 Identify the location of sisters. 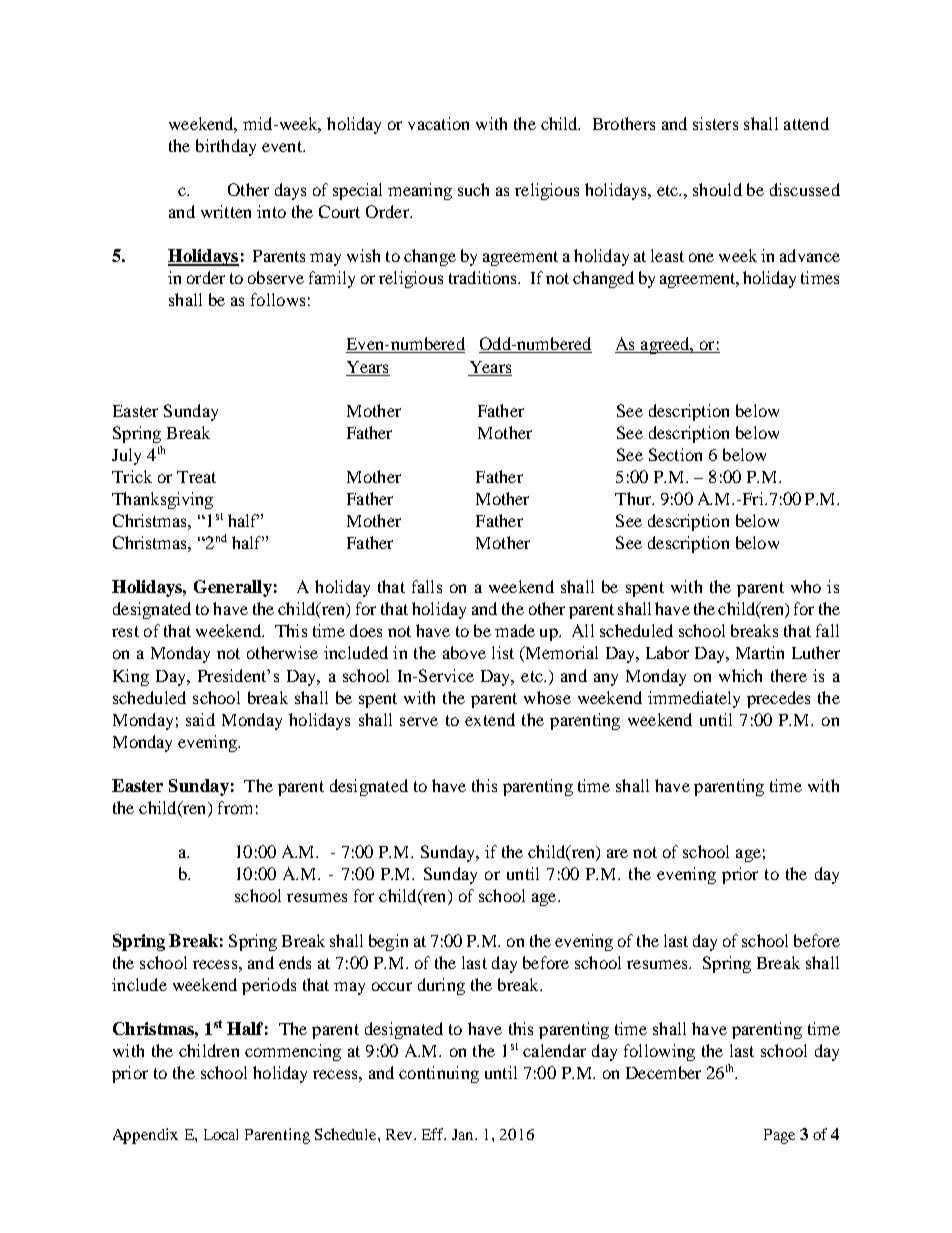
(715, 123).
